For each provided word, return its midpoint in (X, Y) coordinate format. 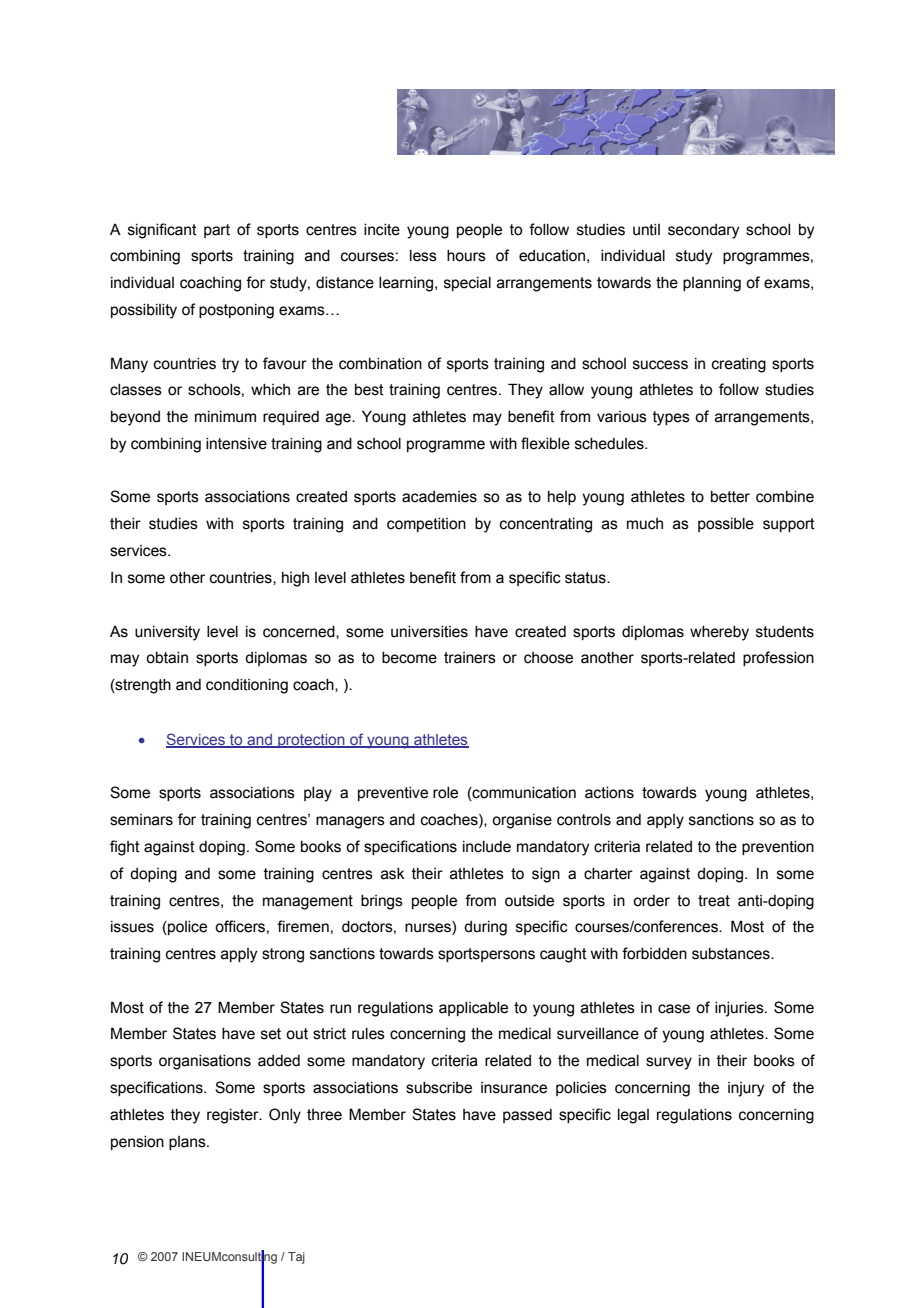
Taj (296, 1258)
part (217, 231)
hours (466, 256)
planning (712, 284)
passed (527, 1116)
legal (633, 1116)
